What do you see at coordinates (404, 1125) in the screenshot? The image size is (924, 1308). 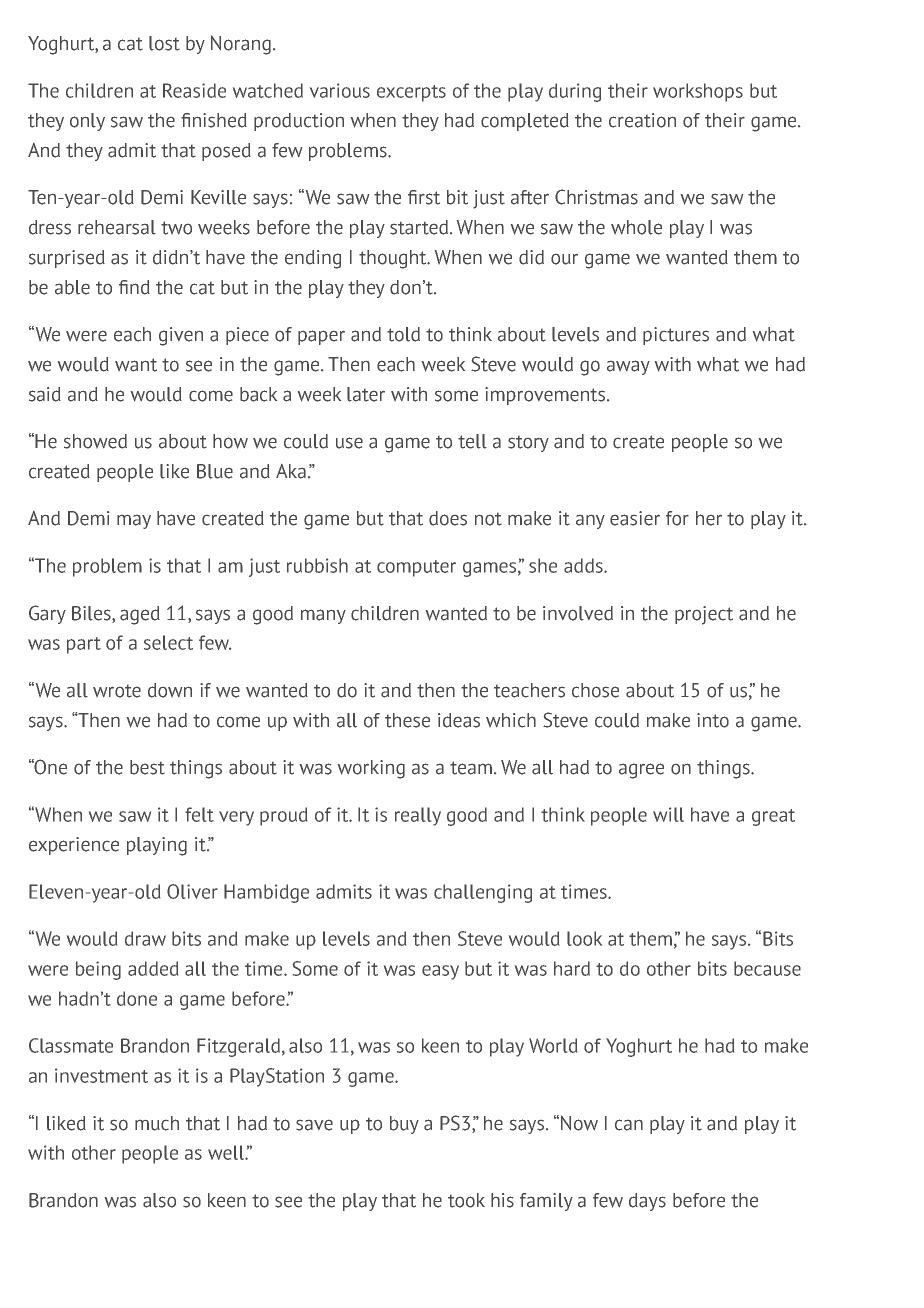 I see `buy` at bounding box center [404, 1125].
